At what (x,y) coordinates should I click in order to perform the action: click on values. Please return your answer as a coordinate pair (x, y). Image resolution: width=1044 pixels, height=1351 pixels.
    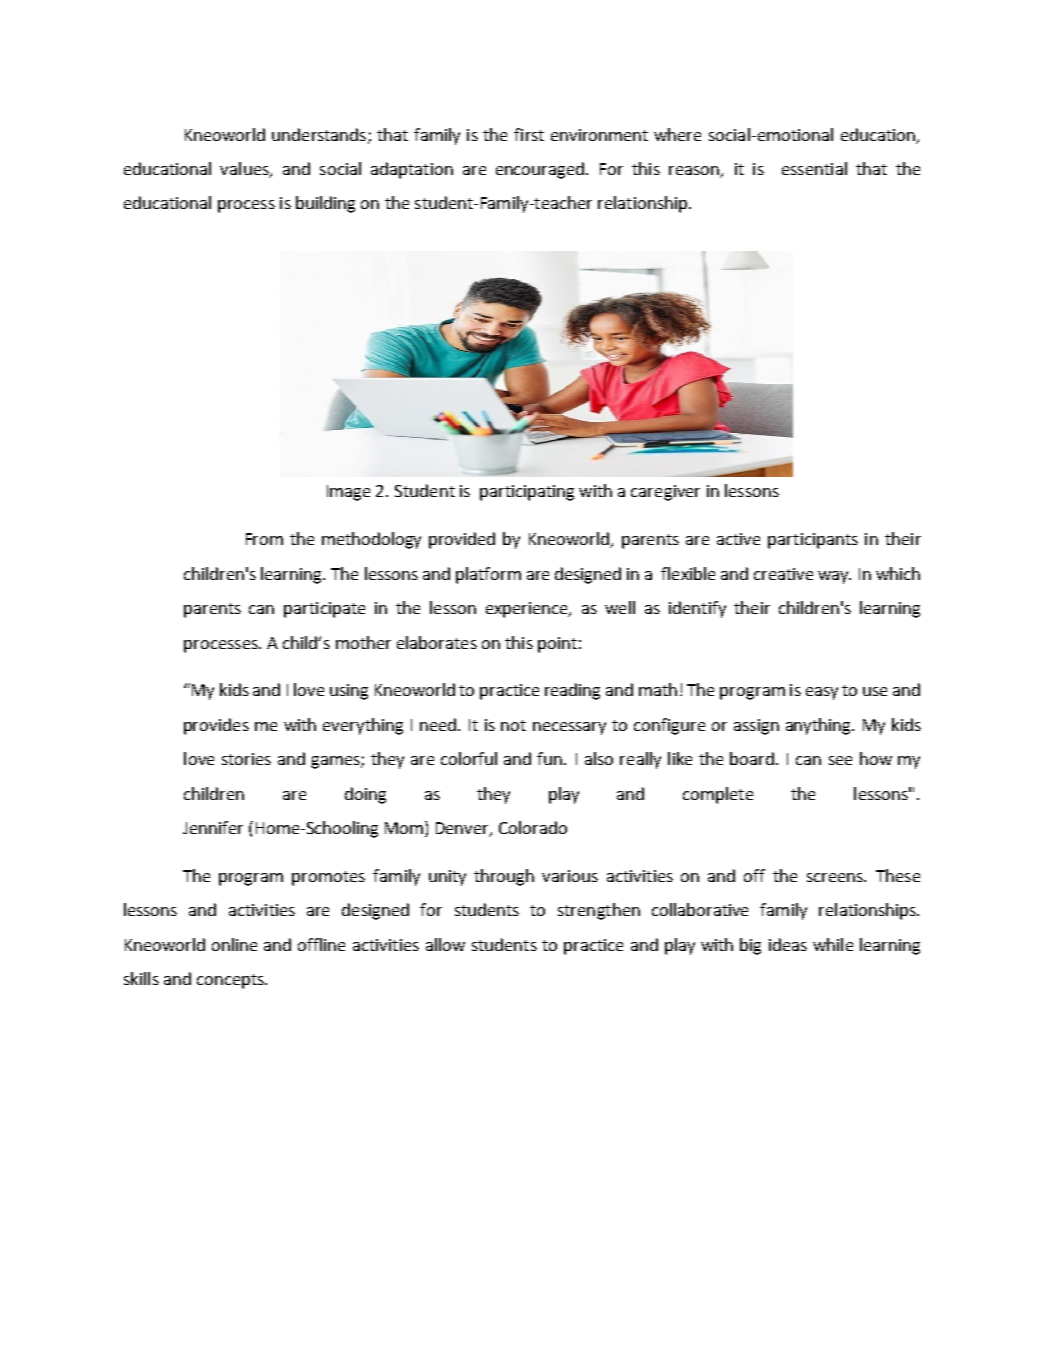
    Looking at the image, I should click on (245, 170).
